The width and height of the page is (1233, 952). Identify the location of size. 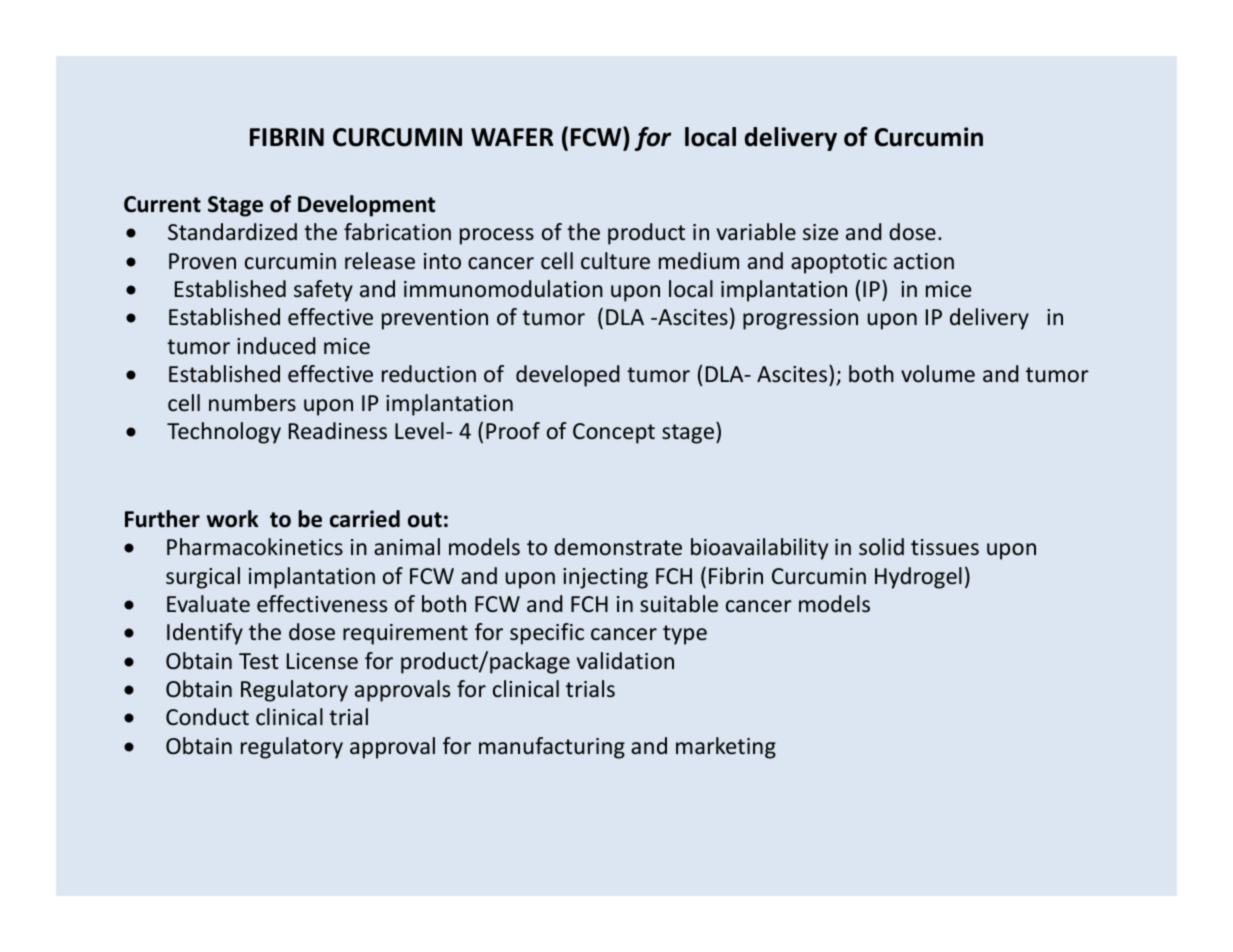
(820, 232).
